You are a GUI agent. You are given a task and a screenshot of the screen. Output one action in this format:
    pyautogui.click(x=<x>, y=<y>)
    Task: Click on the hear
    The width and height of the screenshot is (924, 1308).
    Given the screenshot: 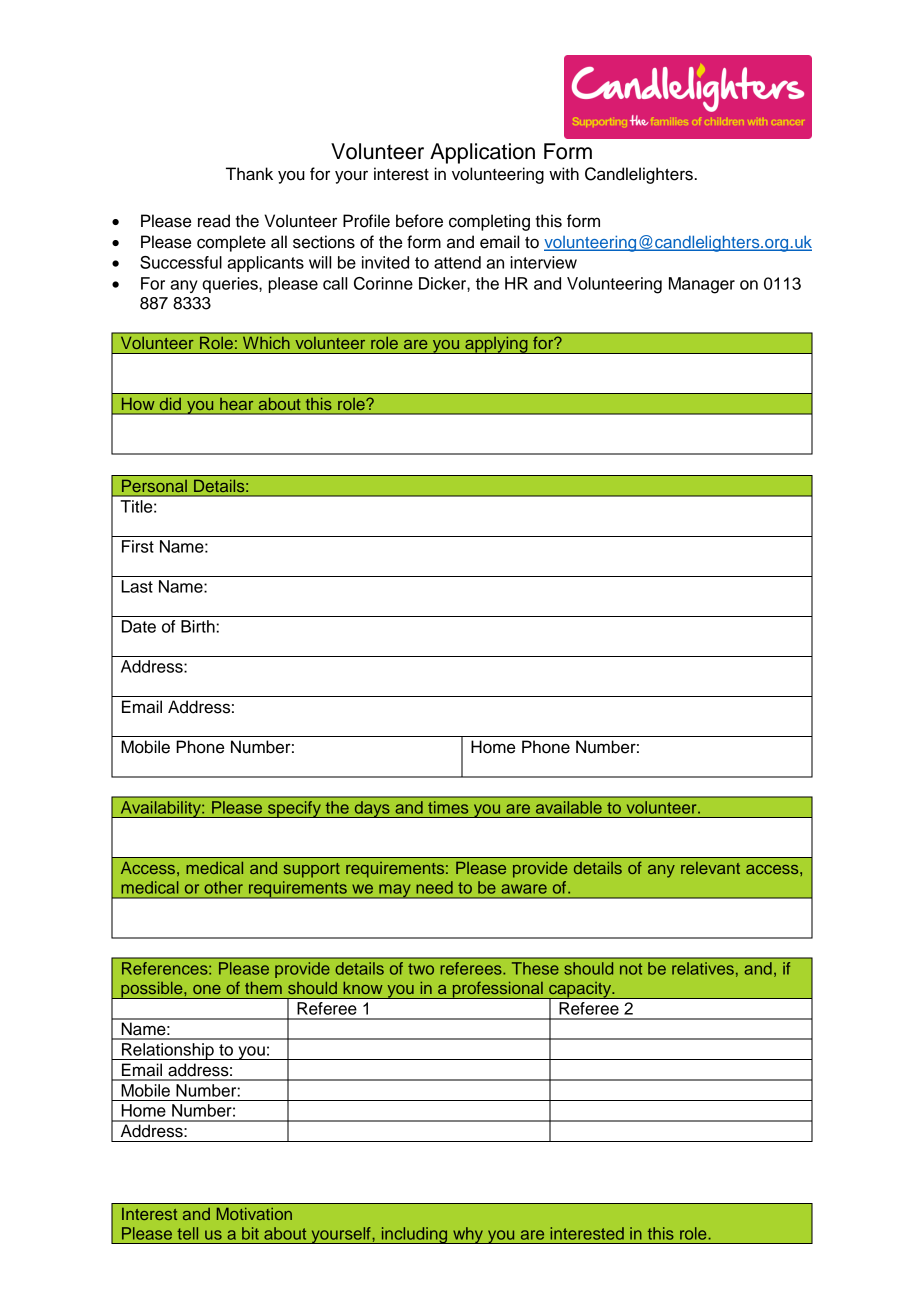 What is the action you would take?
    pyautogui.click(x=236, y=404)
